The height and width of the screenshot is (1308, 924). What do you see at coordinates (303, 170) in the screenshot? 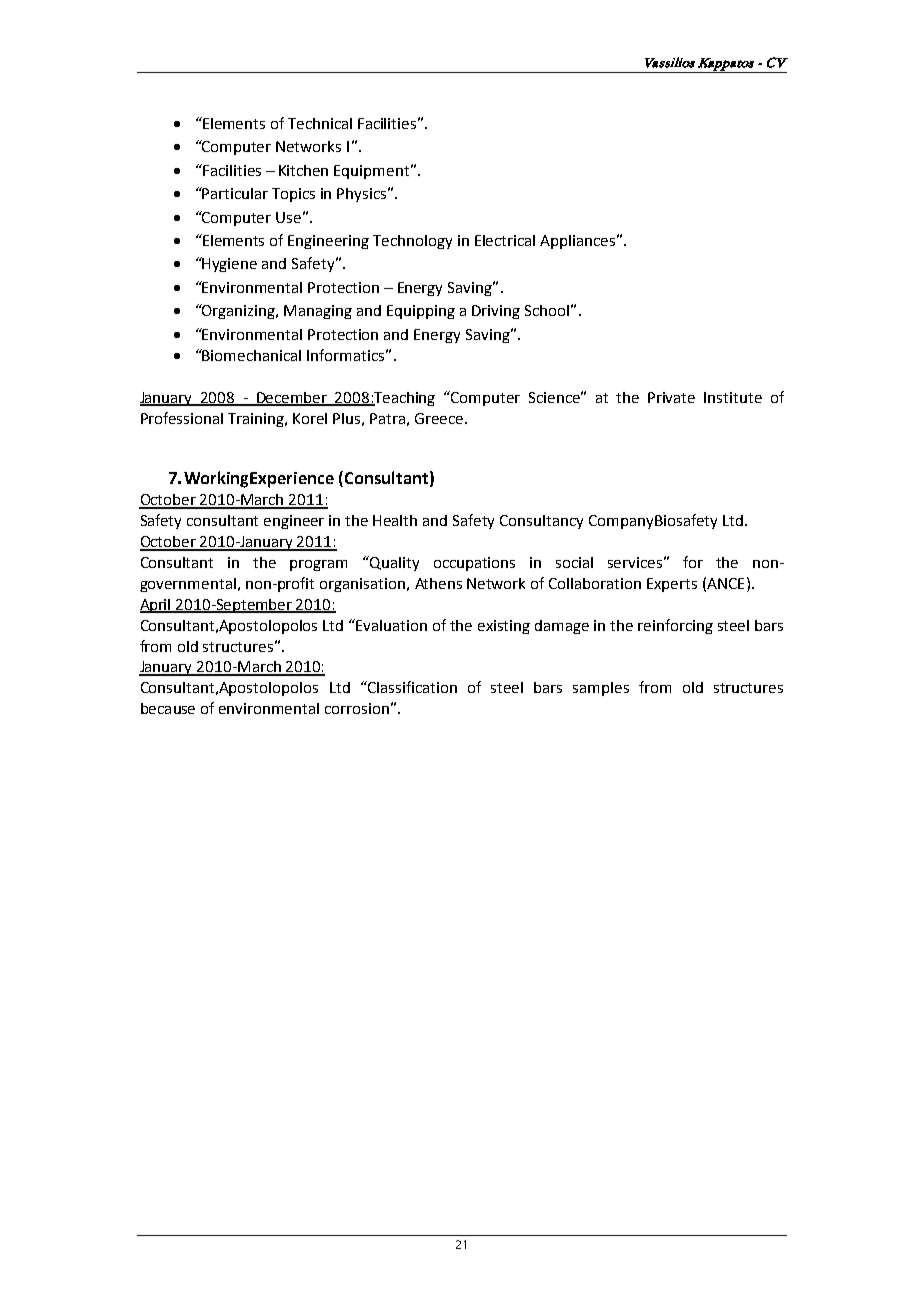
I see `Kitchen` at bounding box center [303, 170].
